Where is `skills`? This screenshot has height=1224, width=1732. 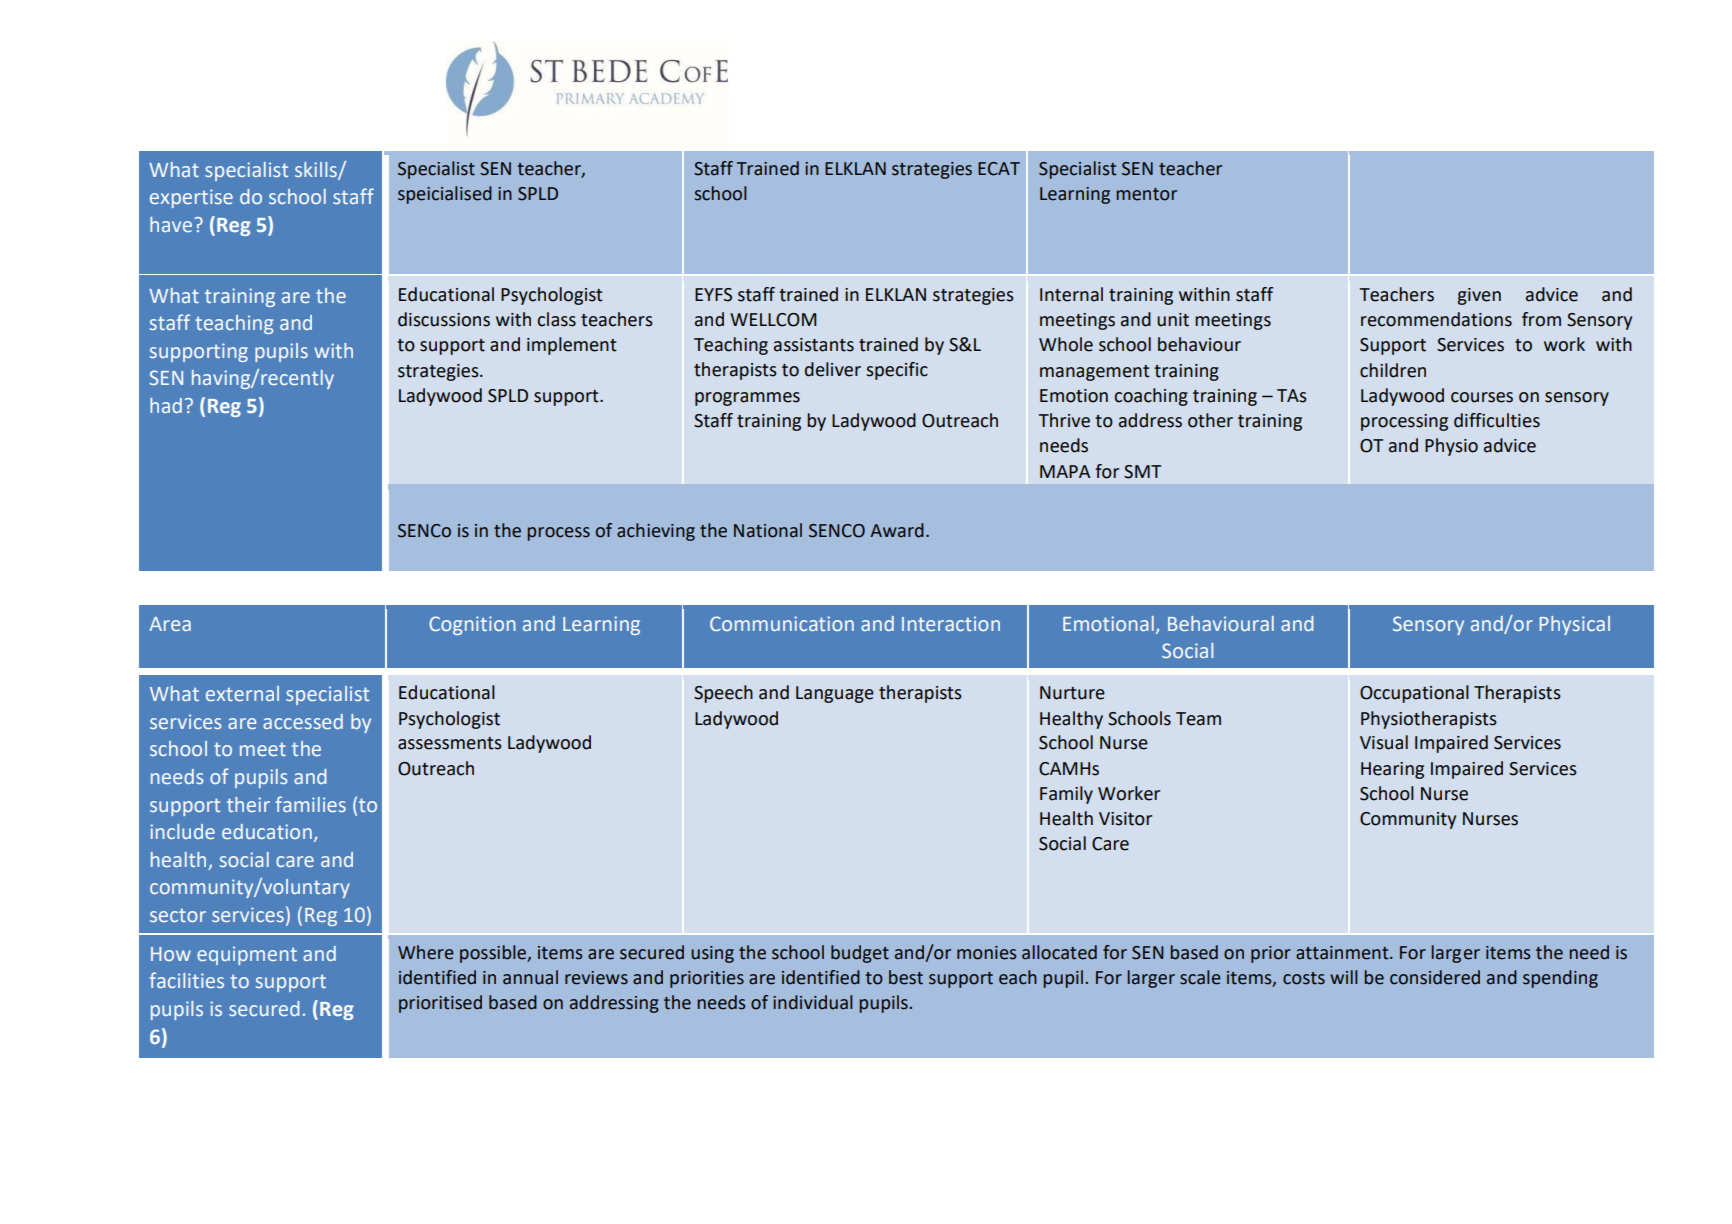
skills is located at coordinates (317, 170).
